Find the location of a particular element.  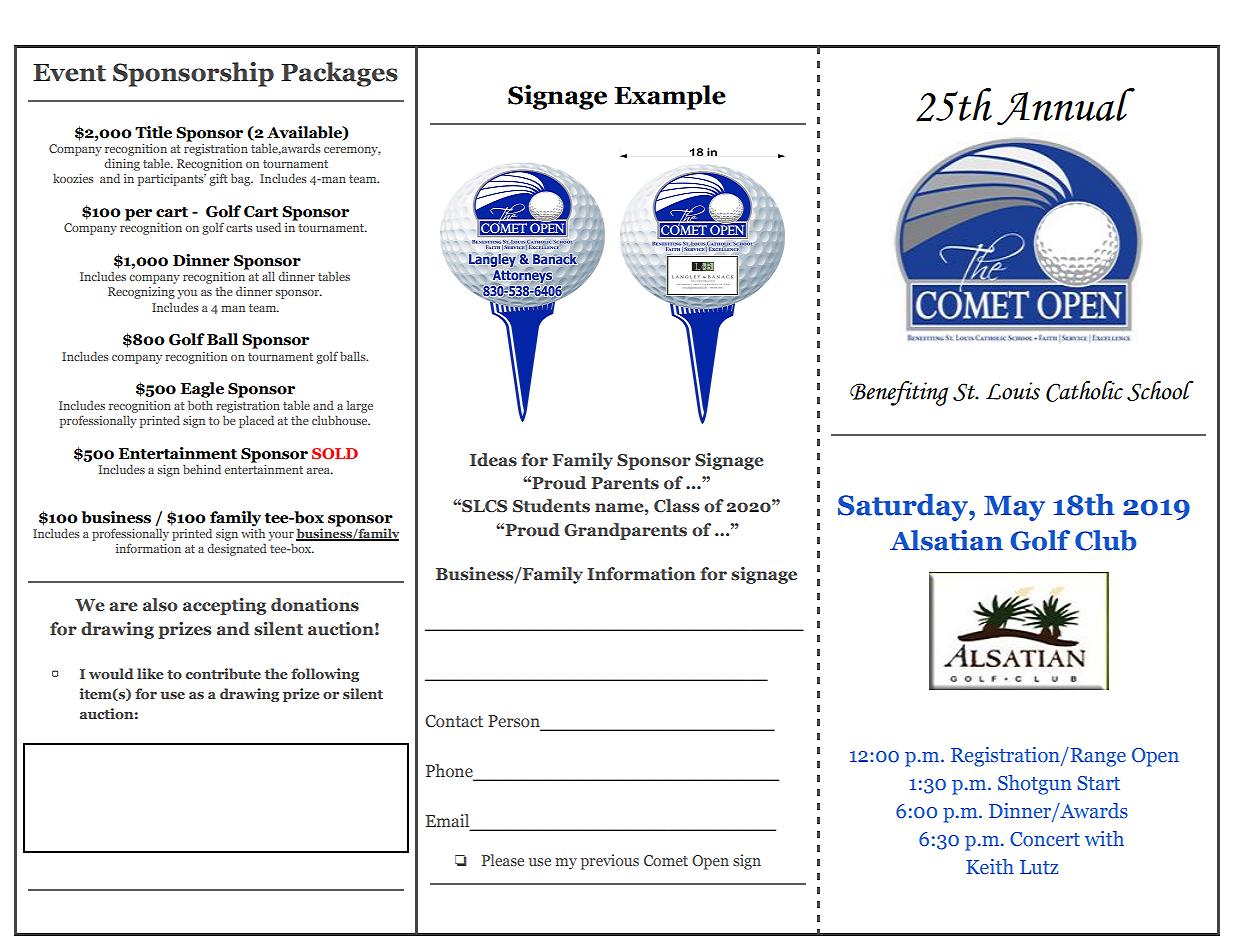

Louis is located at coordinates (1013, 391).
